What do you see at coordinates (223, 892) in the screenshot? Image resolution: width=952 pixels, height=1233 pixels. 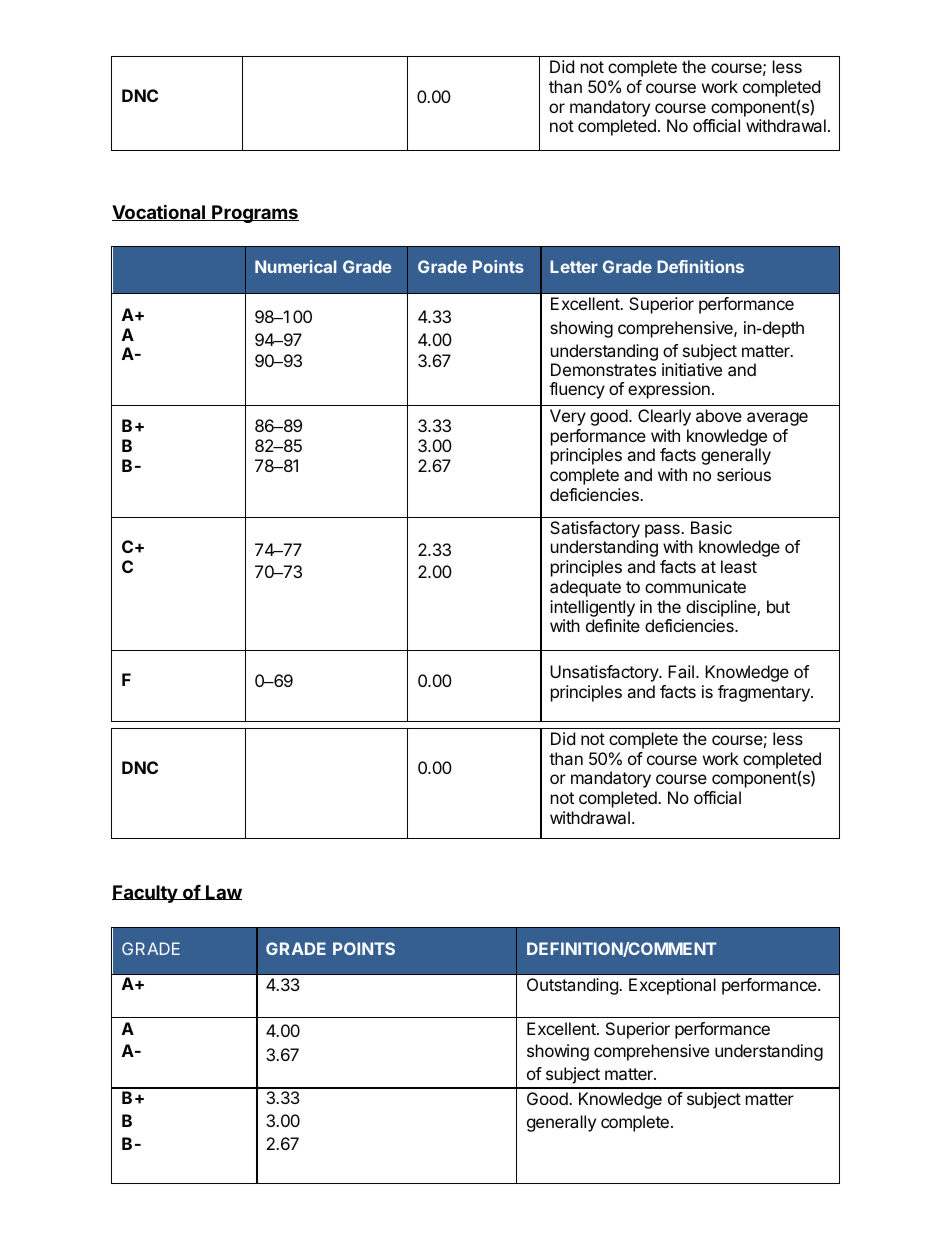 I see `Law` at bounding box center [223, 892].
